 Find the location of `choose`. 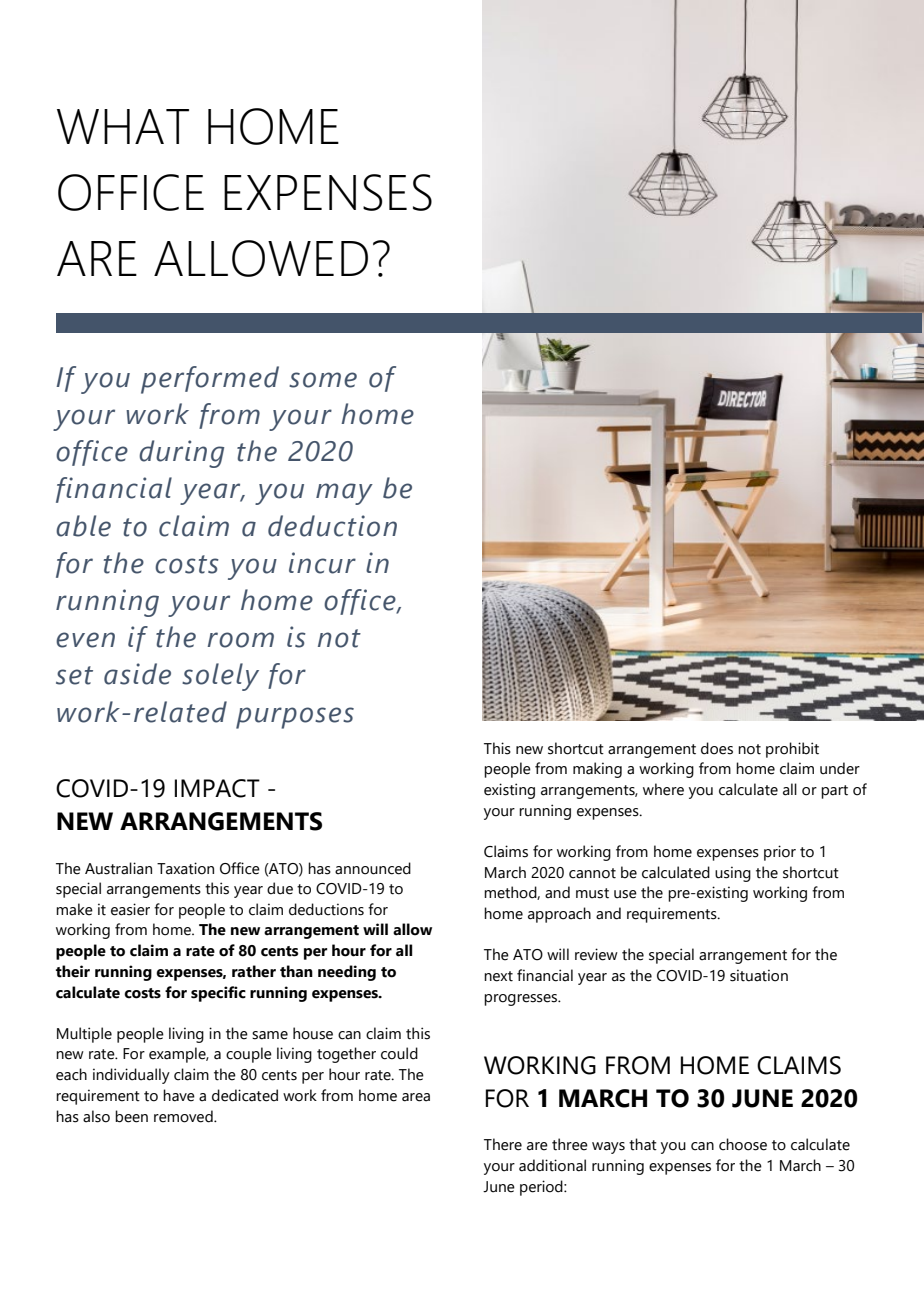

choose is located at coordinates (743, 1144).
